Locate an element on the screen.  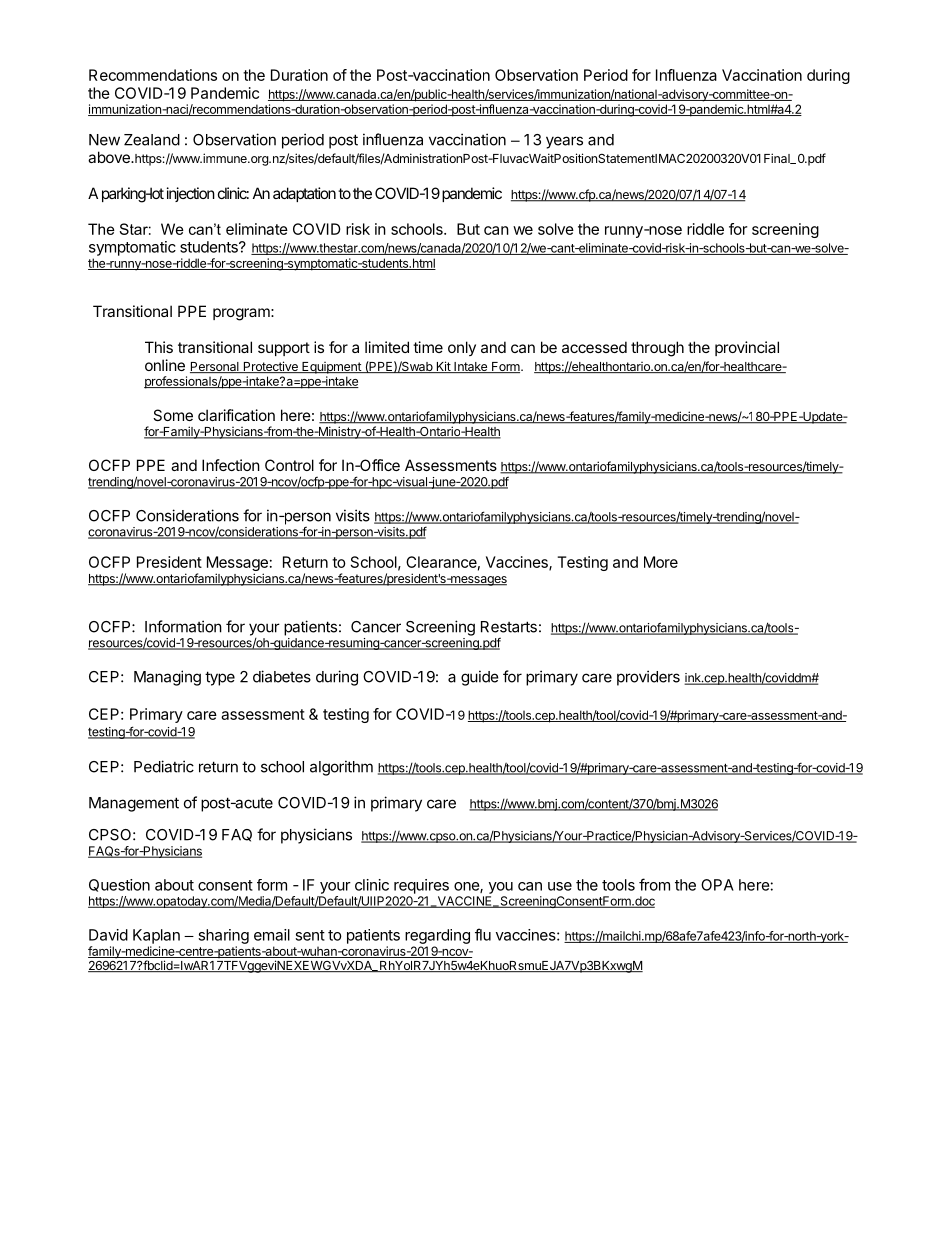
injection is located at coordinates (191, 194).
